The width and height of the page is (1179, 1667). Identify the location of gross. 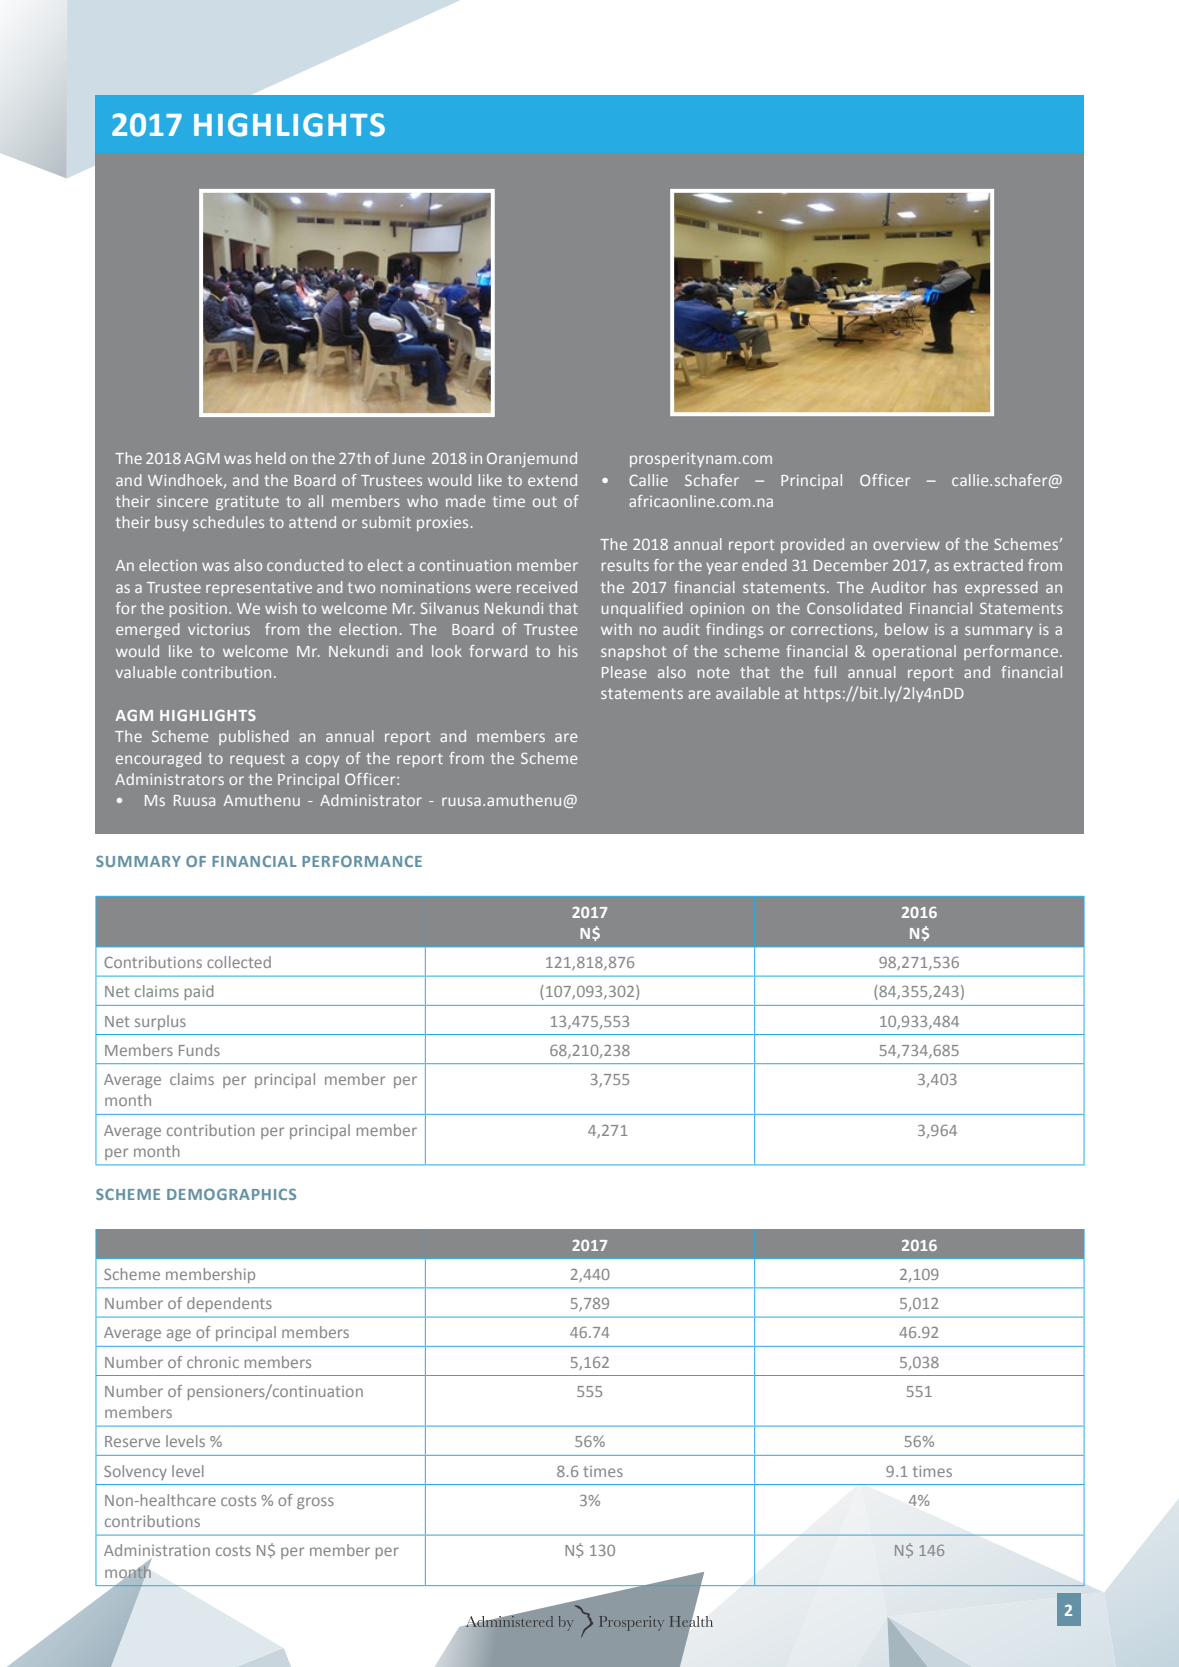
(315, 1503).
